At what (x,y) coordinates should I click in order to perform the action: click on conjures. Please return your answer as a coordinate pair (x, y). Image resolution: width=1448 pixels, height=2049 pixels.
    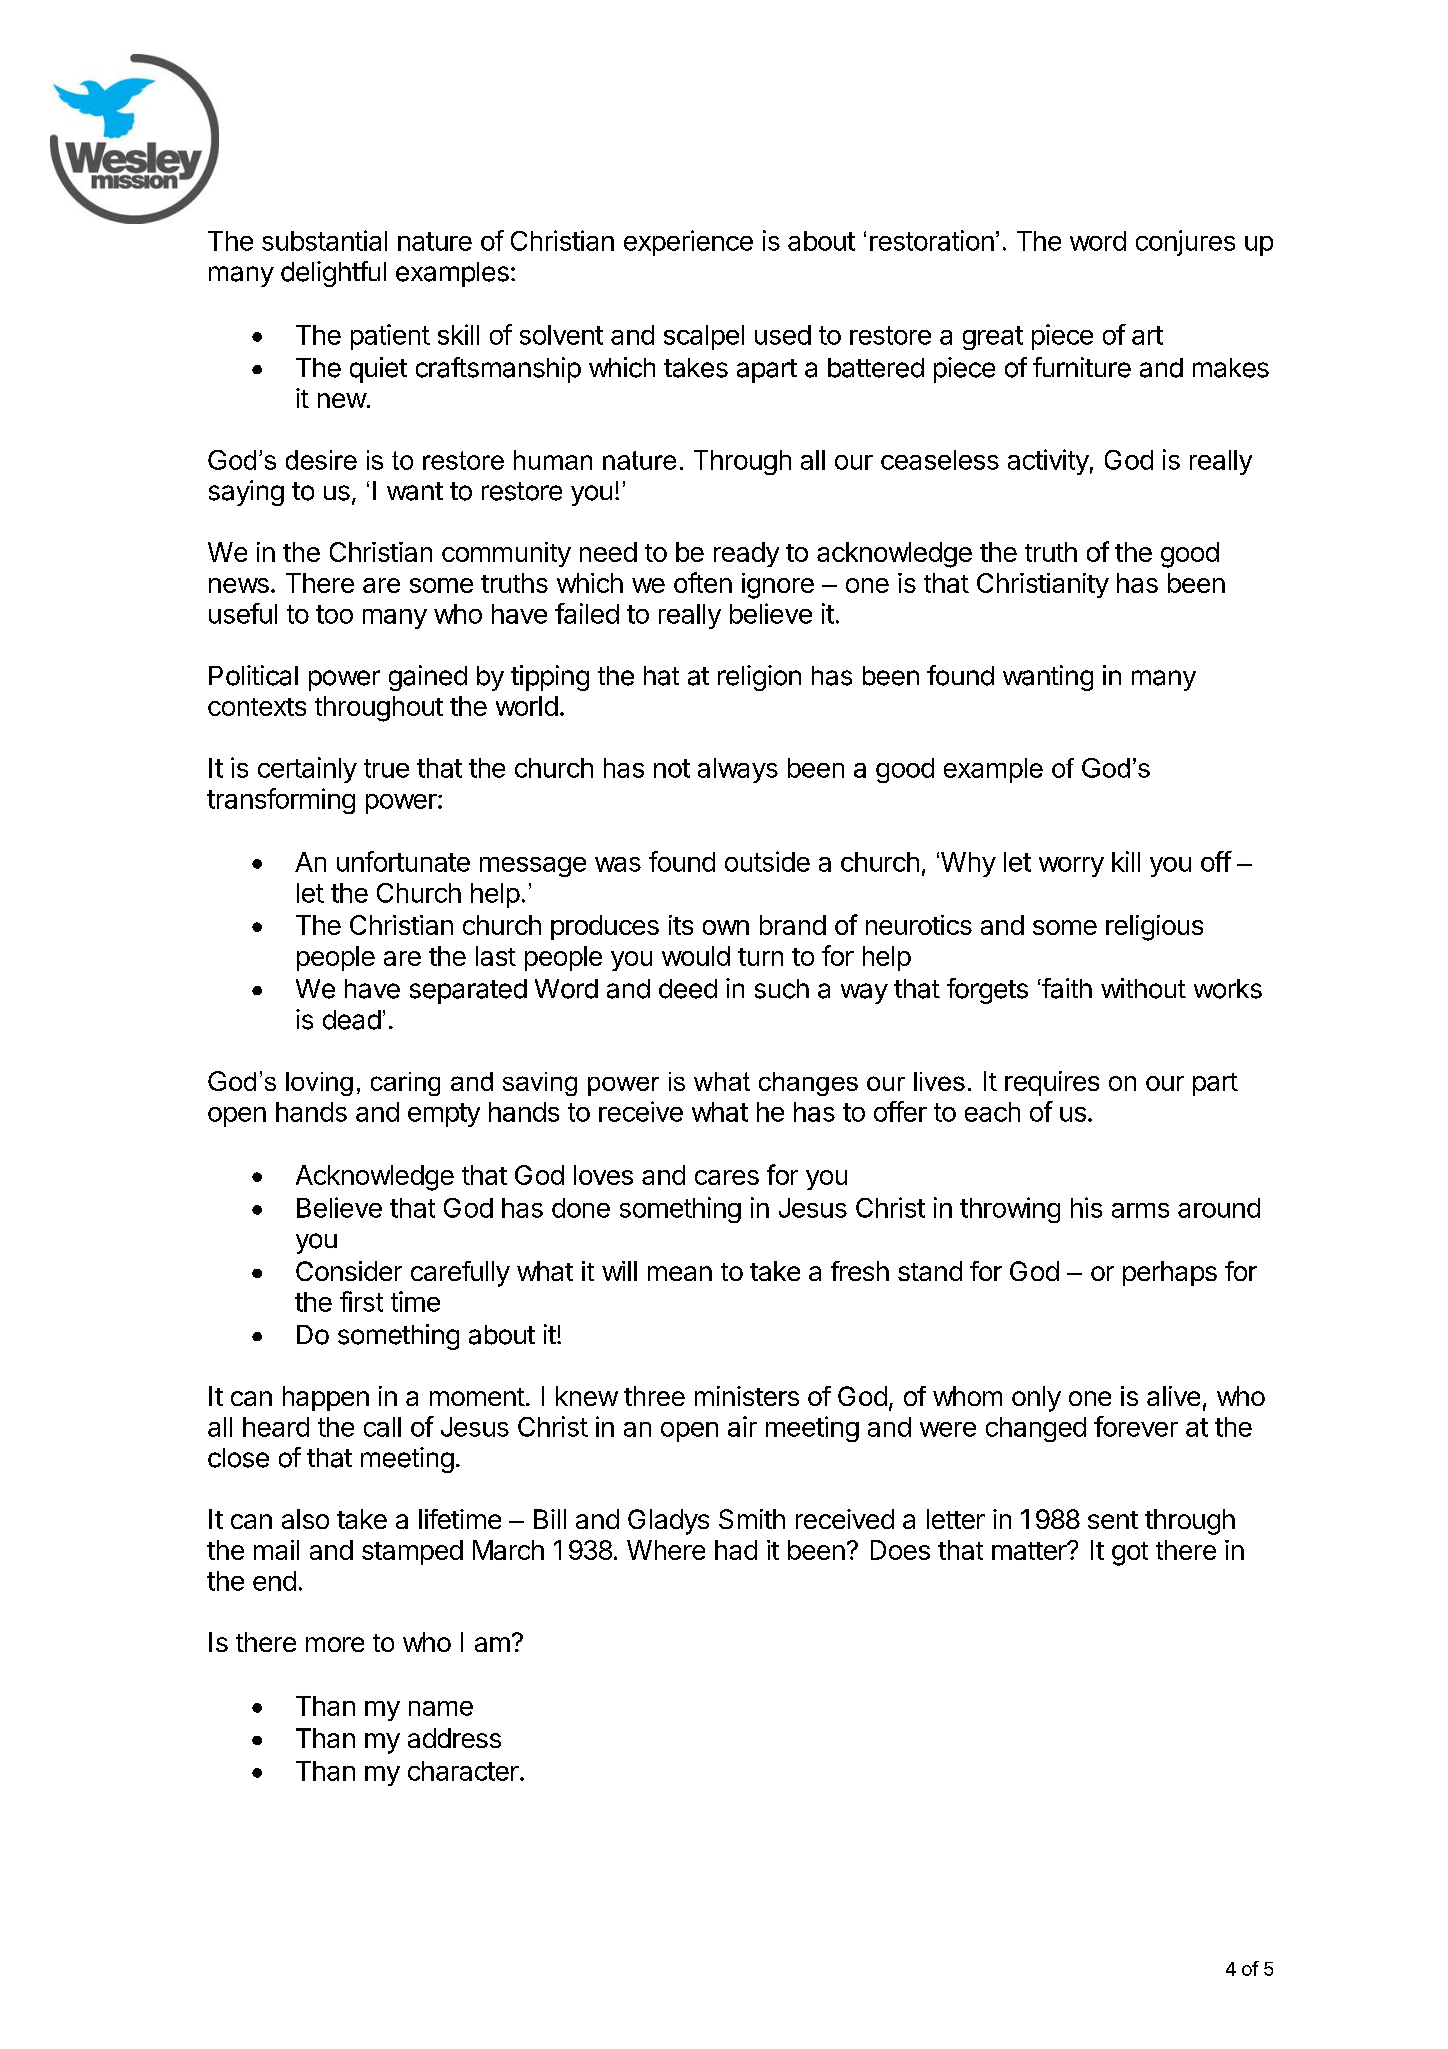
    Looking at the image, I should click on (1185, 243).
